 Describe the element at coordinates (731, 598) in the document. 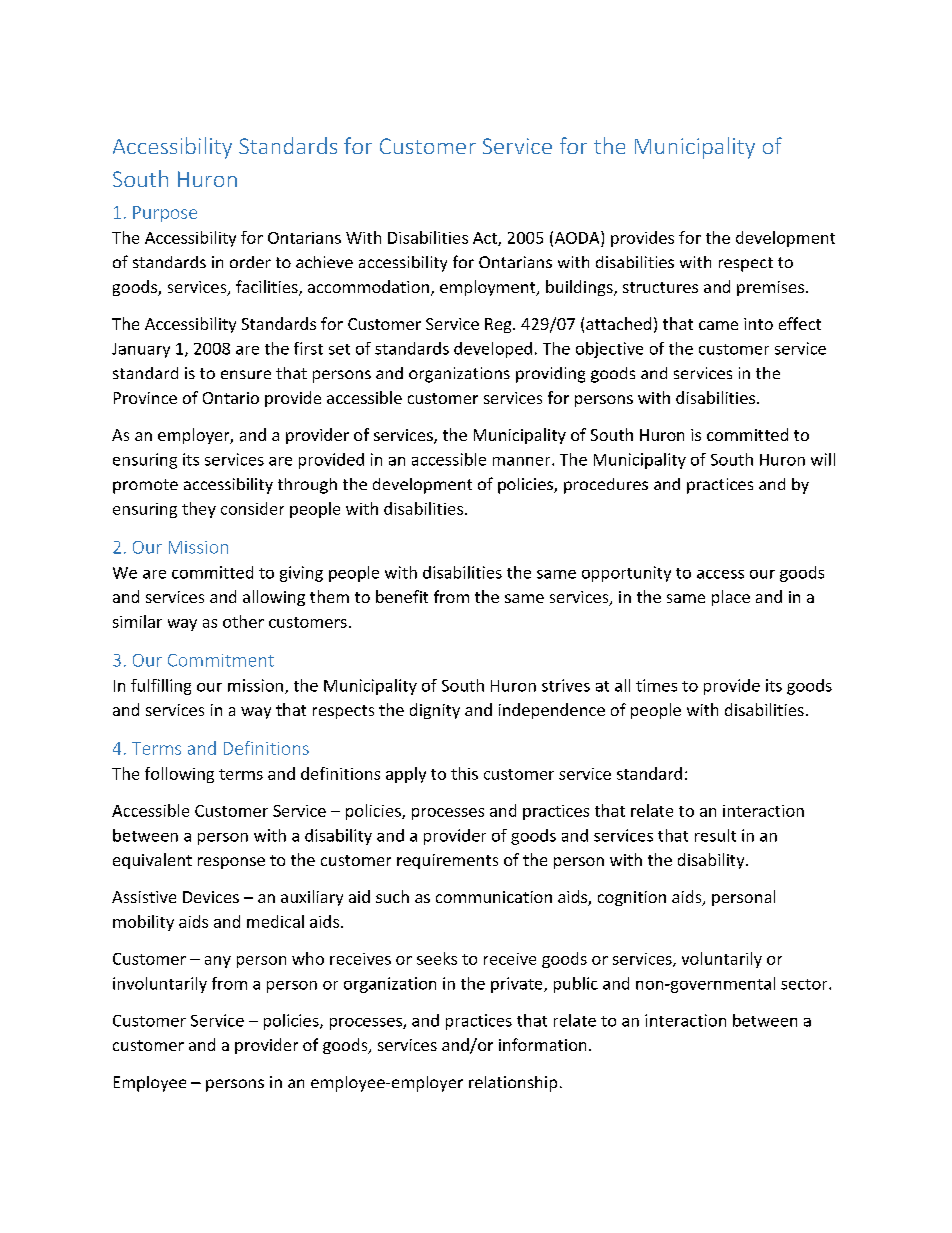

I see `place` at that location.
